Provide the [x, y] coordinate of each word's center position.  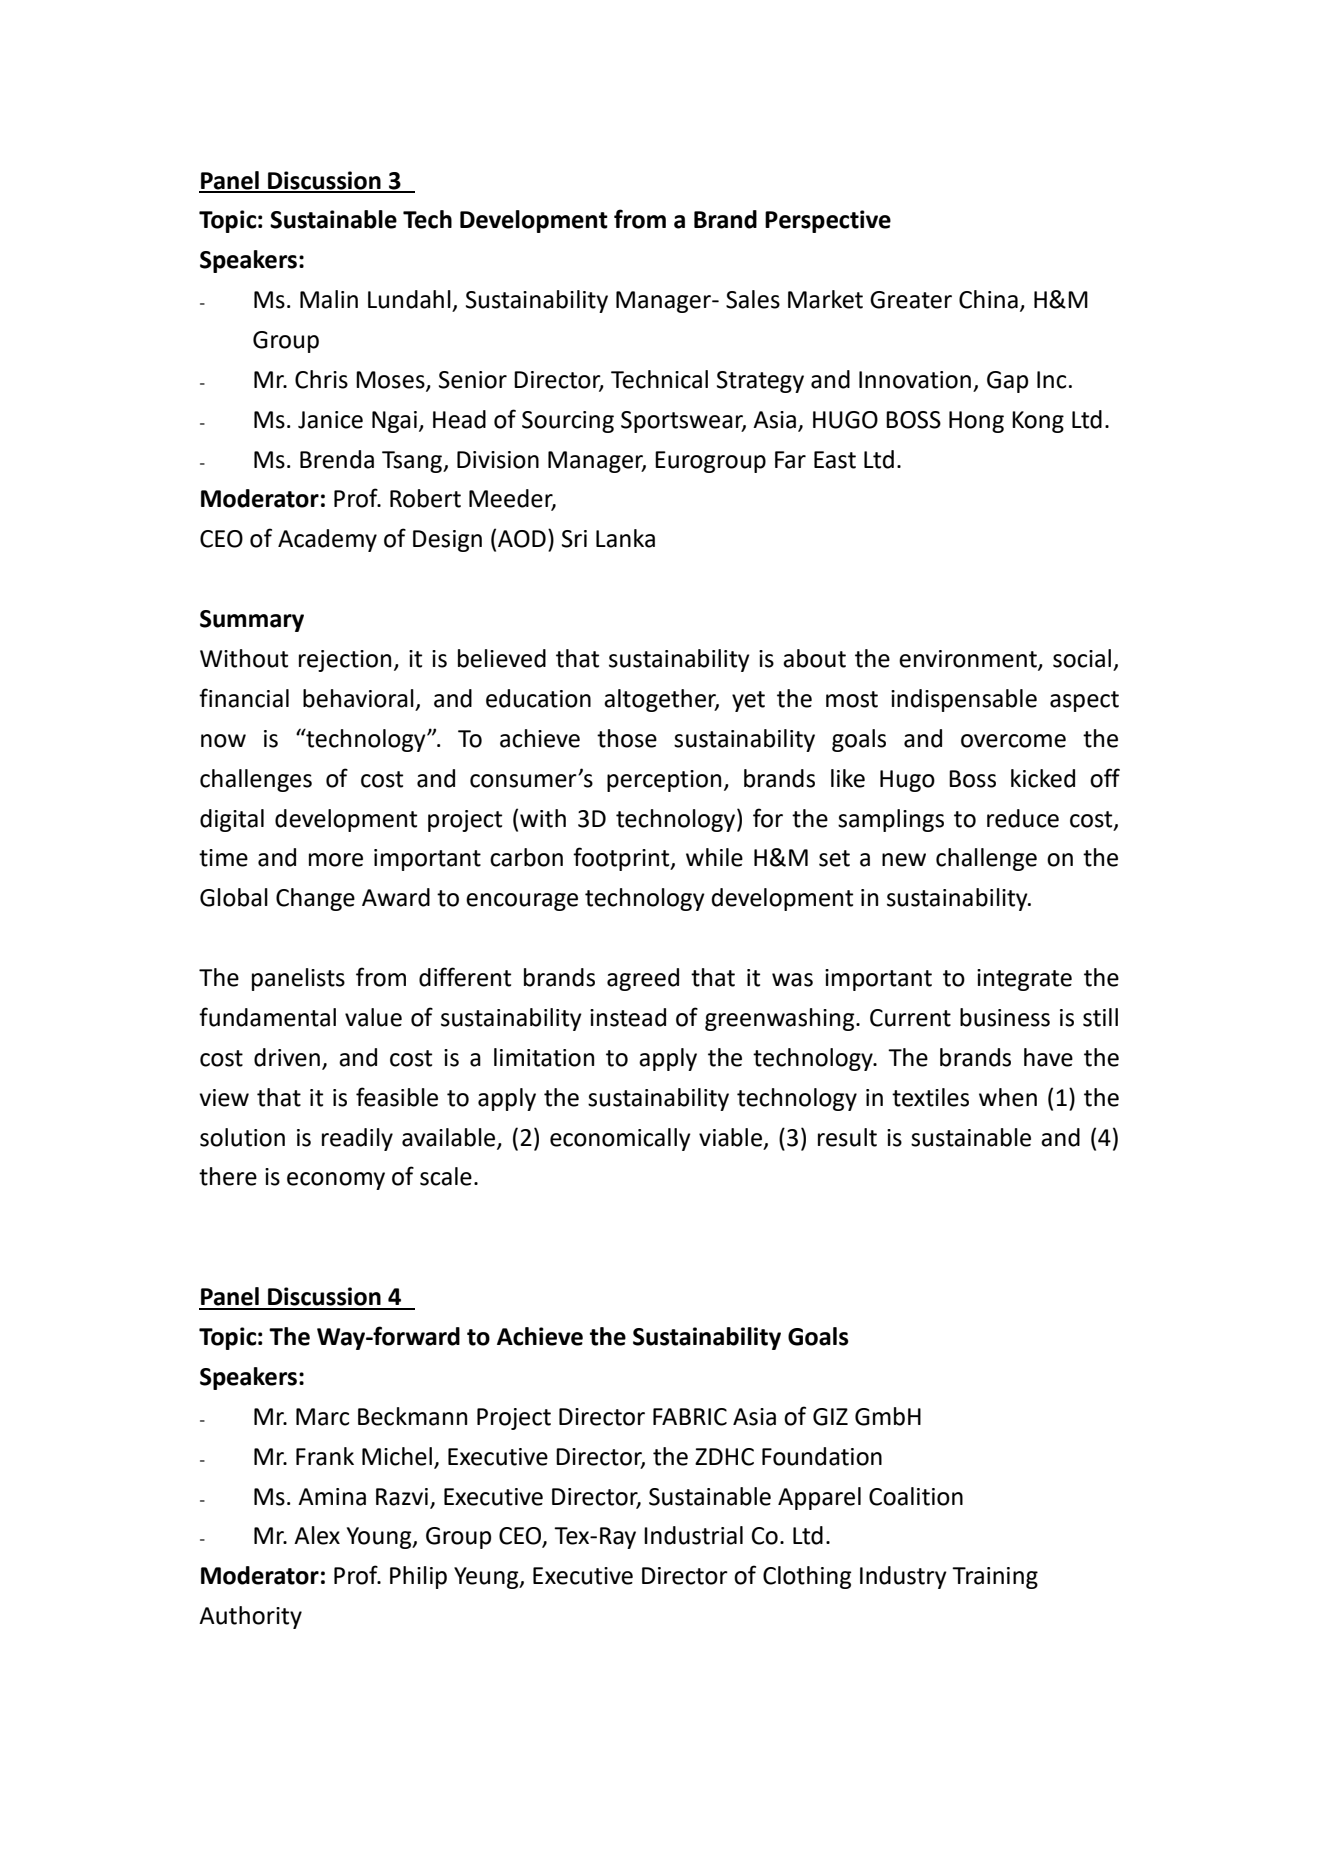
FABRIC [690, 1417]
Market [825, 299]
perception [664, 781]
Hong [976, 422]
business [1005, 1017]
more [336, 860]
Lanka [625, 538]
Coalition [916, 1496]
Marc [322, 1417]
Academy [327, 540]
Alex [317, 1535]
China [988, 299]
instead [628, 1017]
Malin [329, 299]
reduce [1023, 818]
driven [287, 1057]
